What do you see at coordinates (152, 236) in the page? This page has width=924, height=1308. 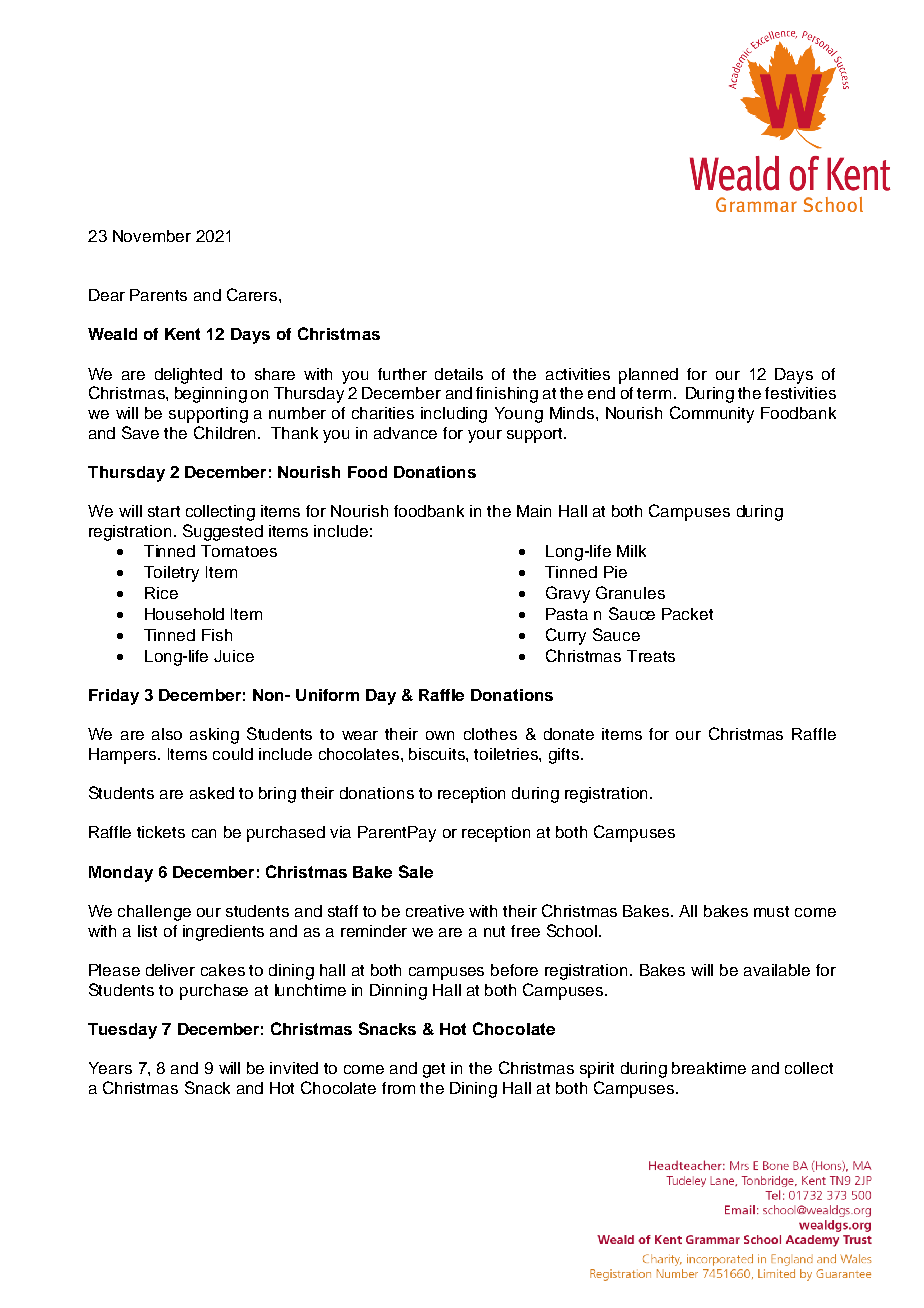 I see `November` at bounding box center [152, 236].
